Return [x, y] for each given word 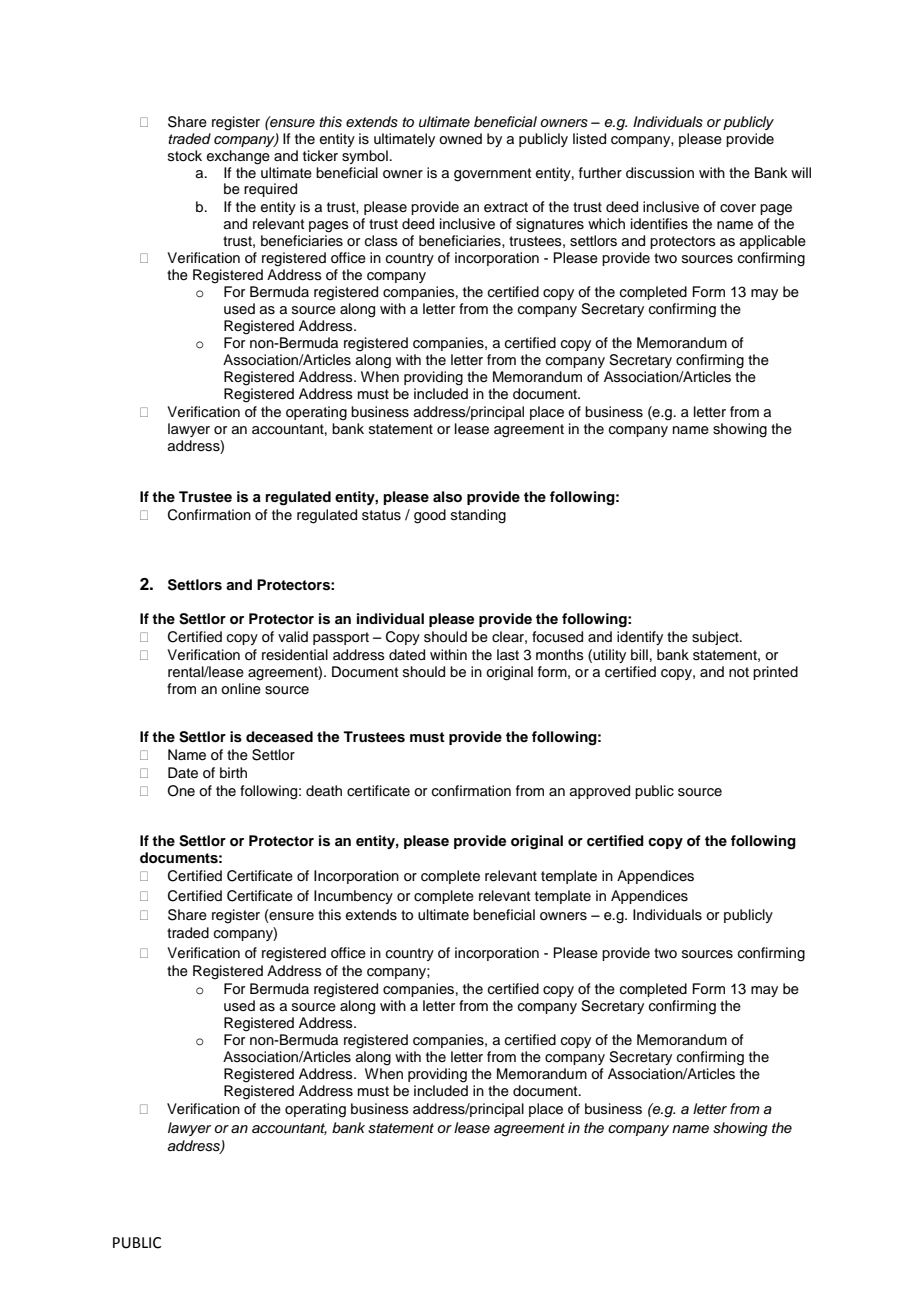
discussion [660, 173]
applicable [773, 242]
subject [716, 638]
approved [600, 792]
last [508, 655]
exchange [238, 157]
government [492, 175]
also [447, 497]
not [739, 672]
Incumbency [353, 897]
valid [293, 636]
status [381, 515]
